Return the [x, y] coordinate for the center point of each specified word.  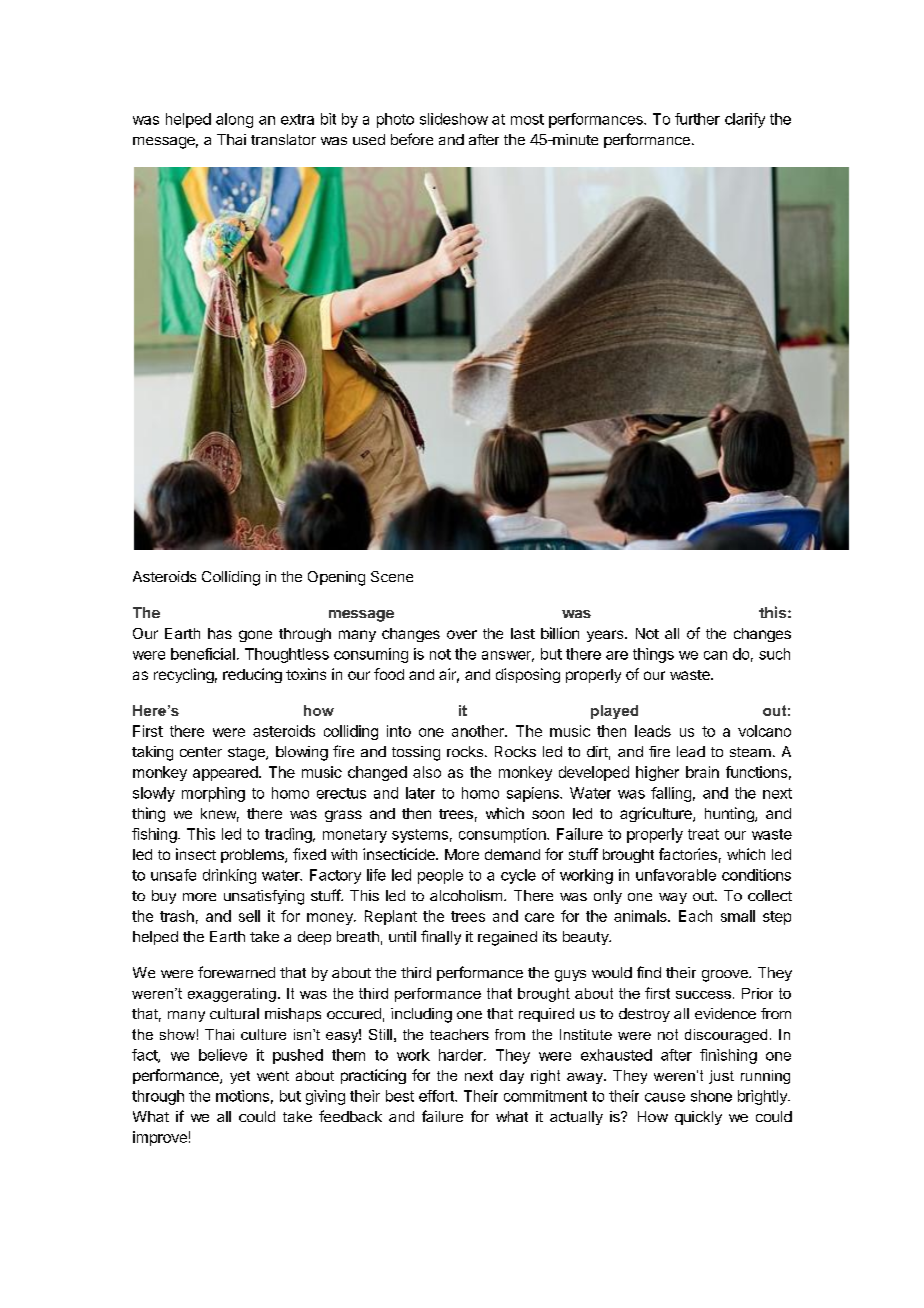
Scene [392, 576]
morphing [213, 794]
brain [702, 772]
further [697, 119]
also [427, 772]
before [412, 139]
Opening [336, 578]
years [606, 636]
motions [242, 1096]
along [234, 120]
